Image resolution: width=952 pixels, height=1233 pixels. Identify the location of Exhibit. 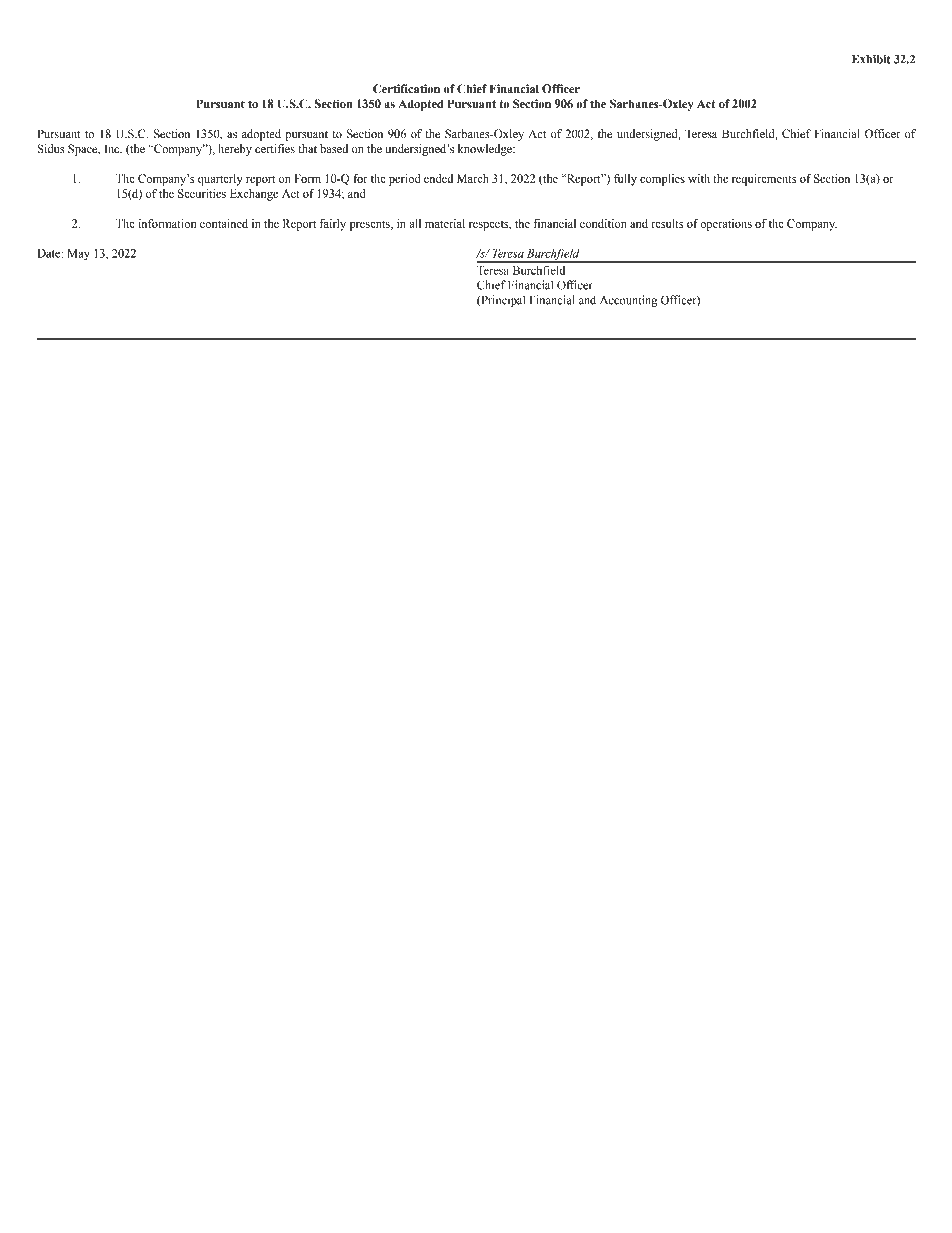
(871, 59).
